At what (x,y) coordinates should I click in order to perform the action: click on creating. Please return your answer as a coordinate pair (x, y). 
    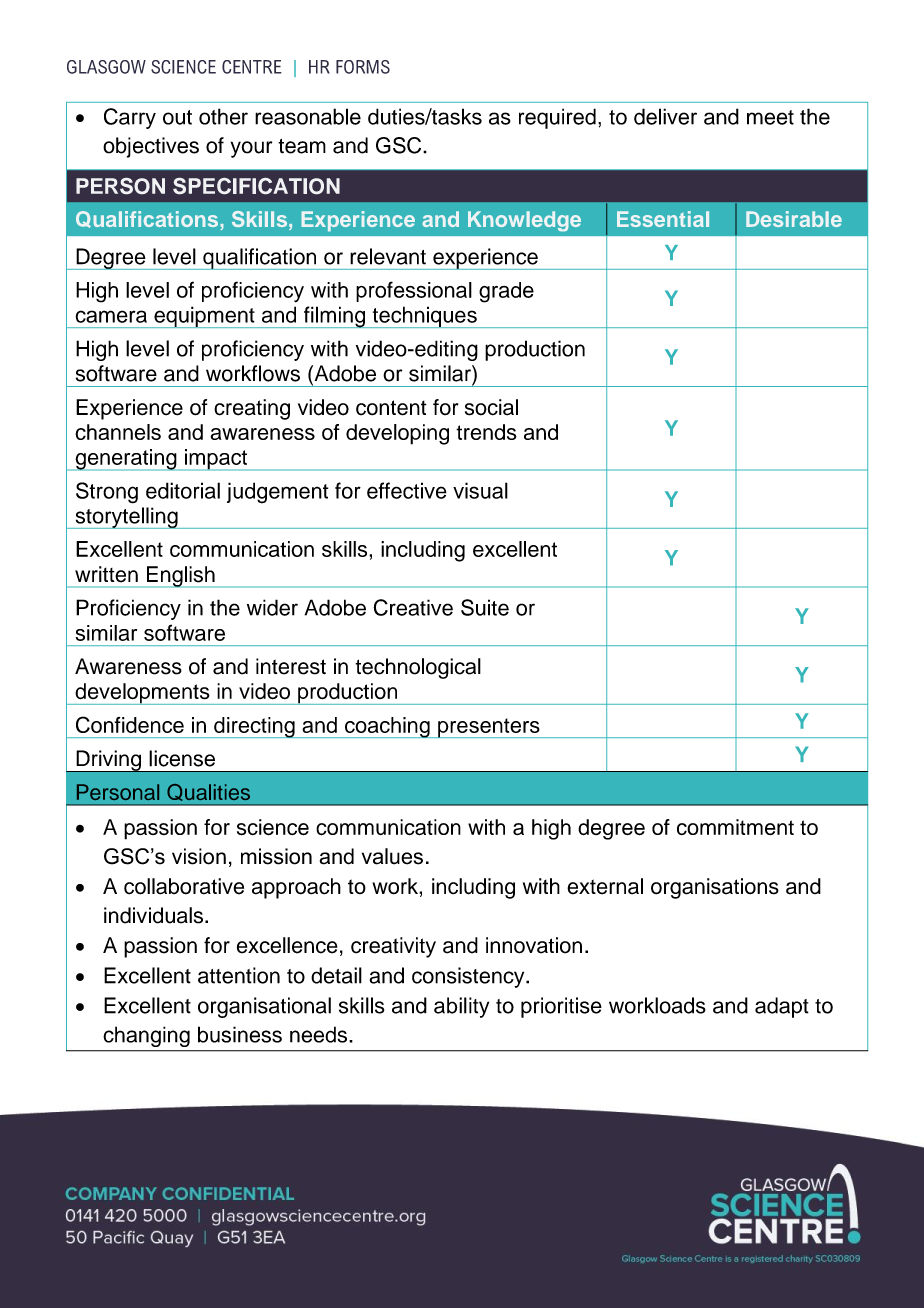
    Looking at the image, I should click on (252, 409).
